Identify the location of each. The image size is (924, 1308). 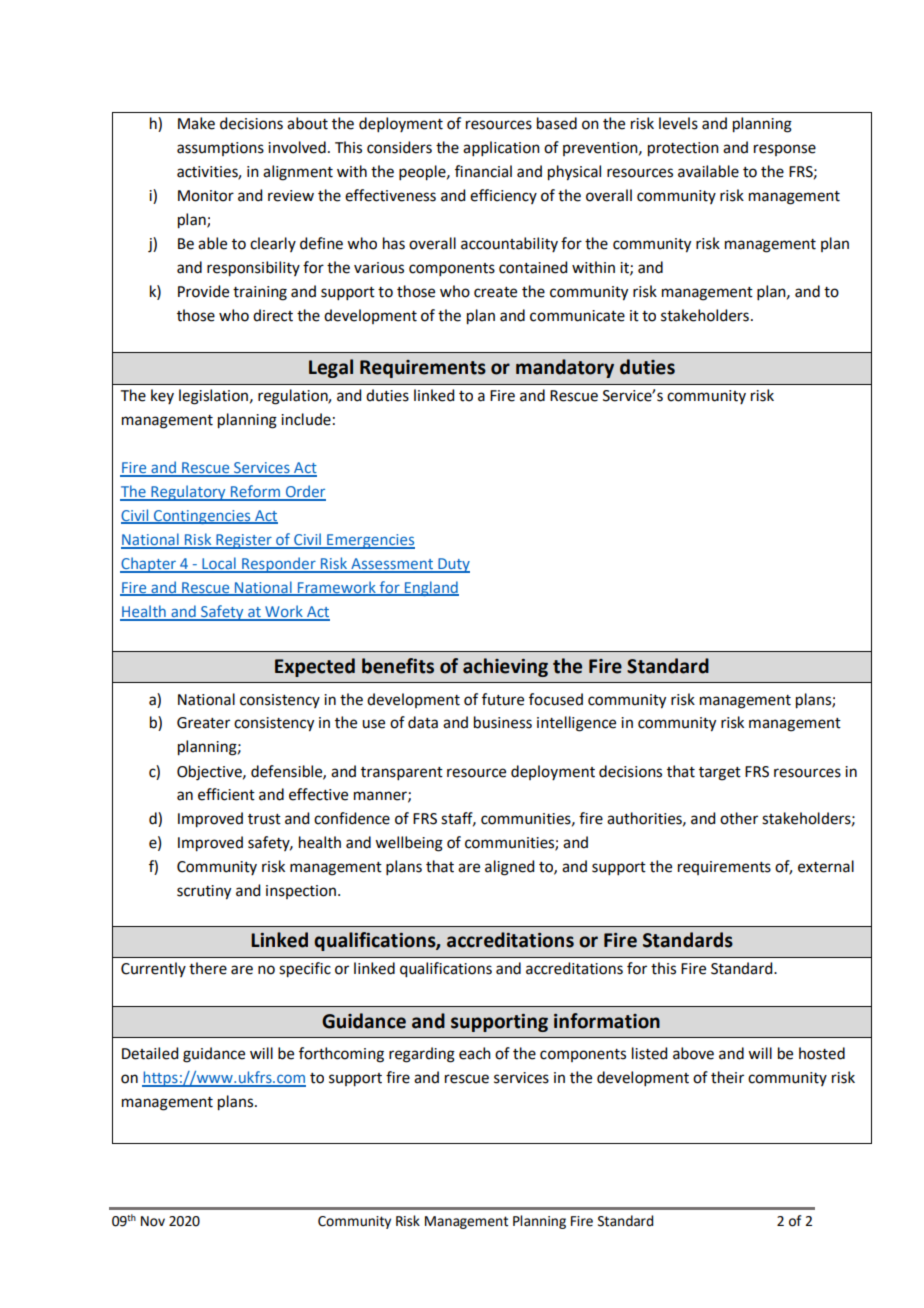
(475, 1053).
